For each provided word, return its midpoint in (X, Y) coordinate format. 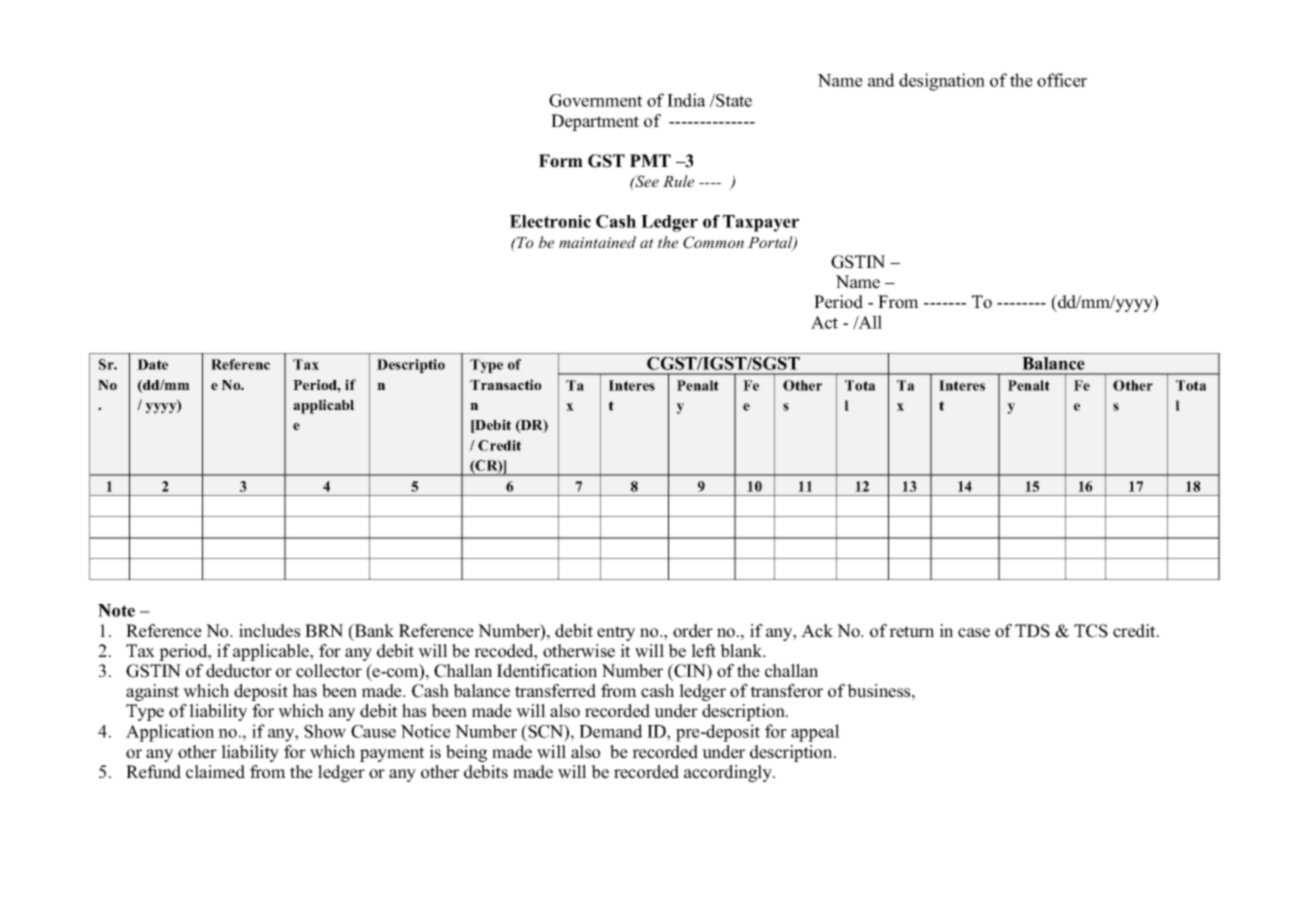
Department (595, 122)
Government (595, 100)
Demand (611, 731)
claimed (215, 772)
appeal (815, 733)
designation (942, 82)
